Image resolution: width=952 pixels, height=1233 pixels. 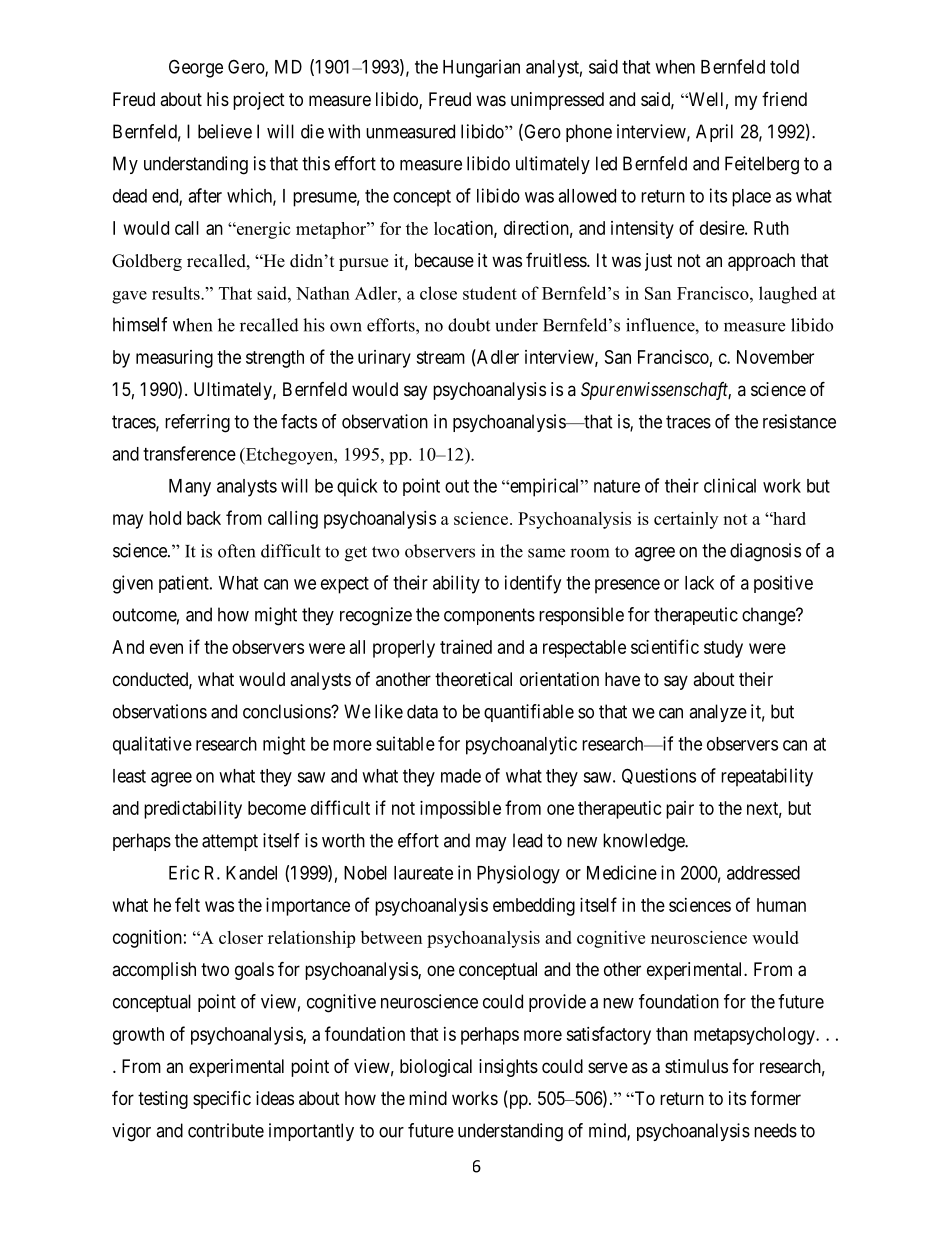 I want to click on components, so click(x=489, y=616).
